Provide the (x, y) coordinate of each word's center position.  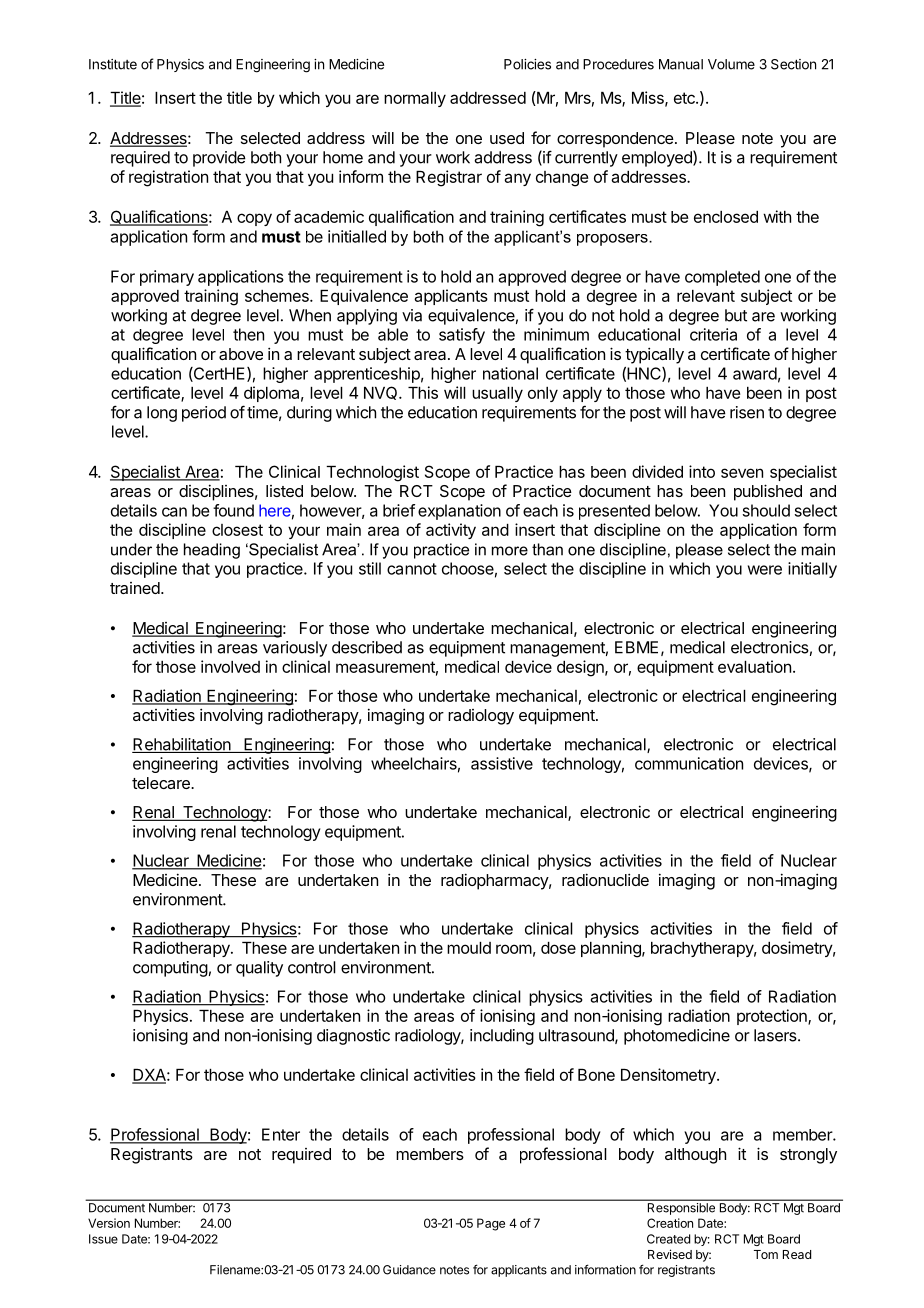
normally (415, 99)
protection (773, 1017)
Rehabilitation (182, 745)
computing (170, 969)
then (248, 334)
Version (109, 1223)
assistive (502, 763)
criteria (713, 334)
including (502, 1037)
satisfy (462, 336)
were (765, 570)
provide (219, 159)
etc (685, 98)
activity (451, 531)
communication (689, 763)
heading (212, 551)
